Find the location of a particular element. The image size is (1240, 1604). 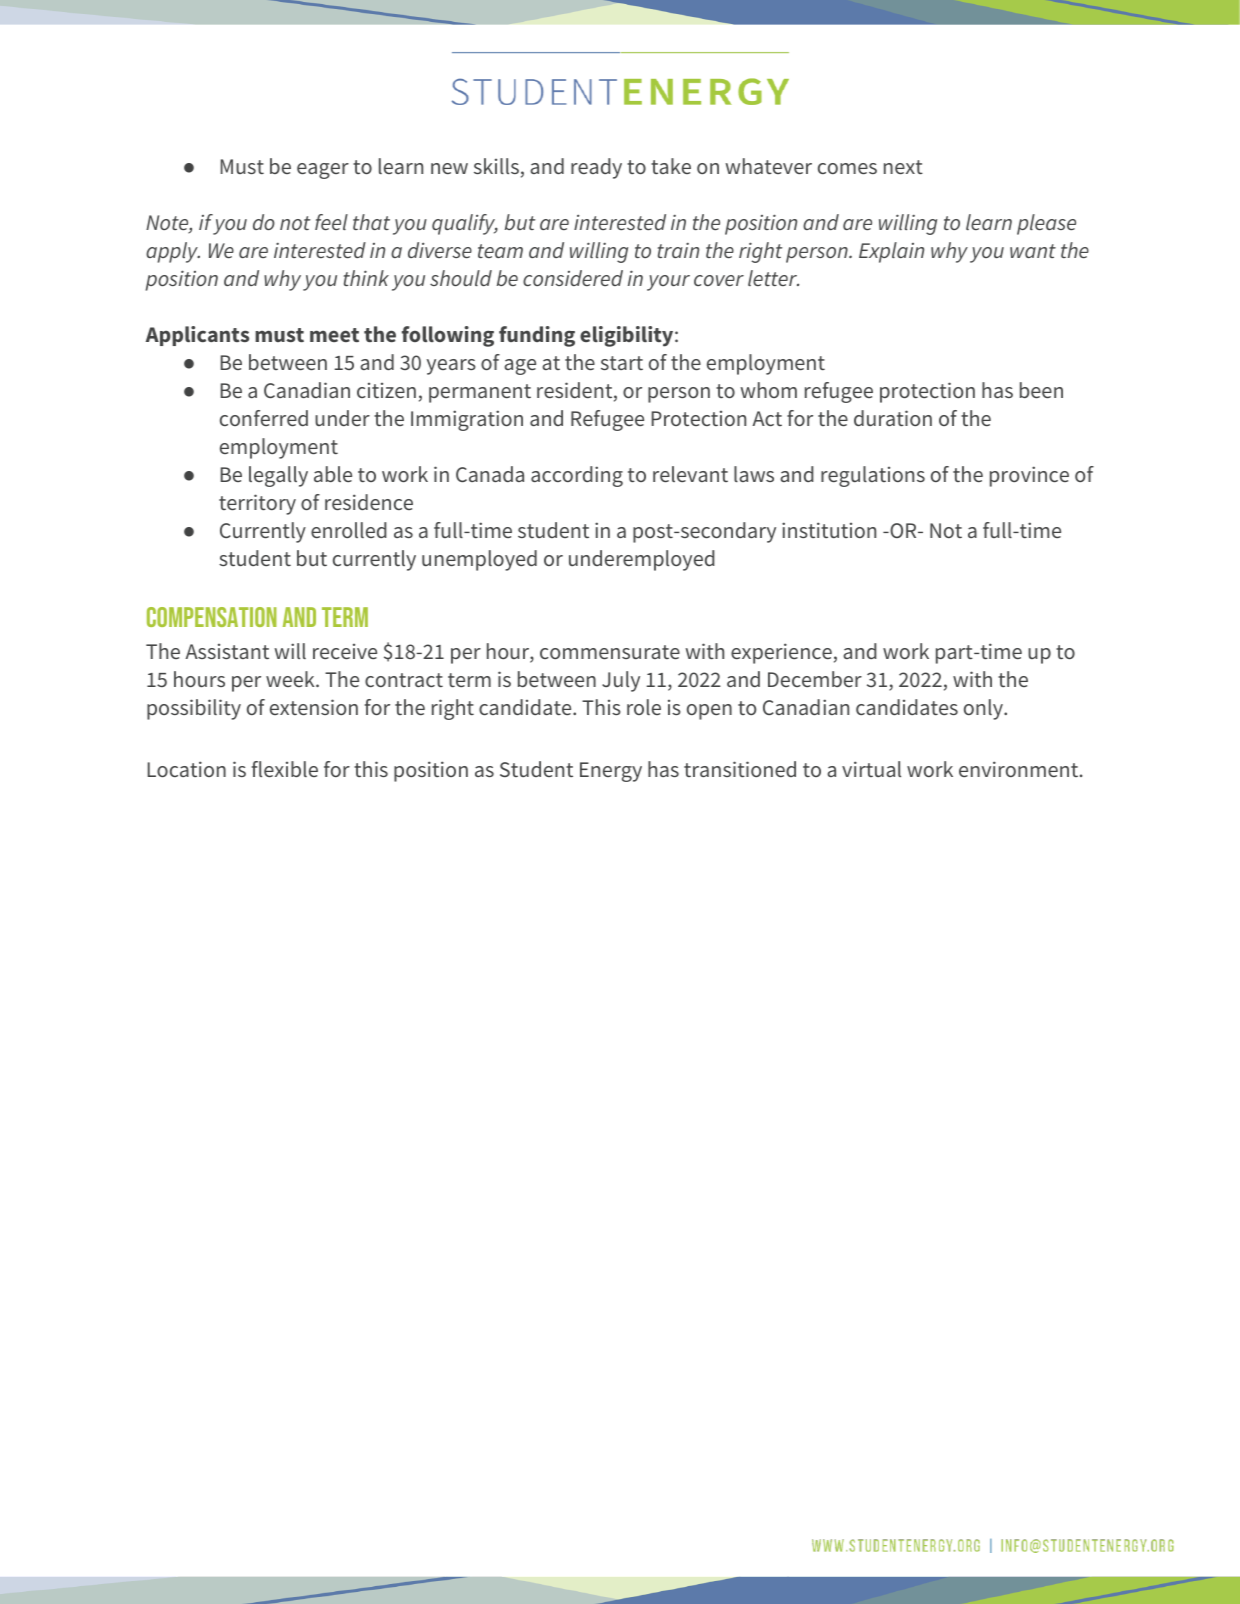

enrolled is located at coordinates (349, 530).
